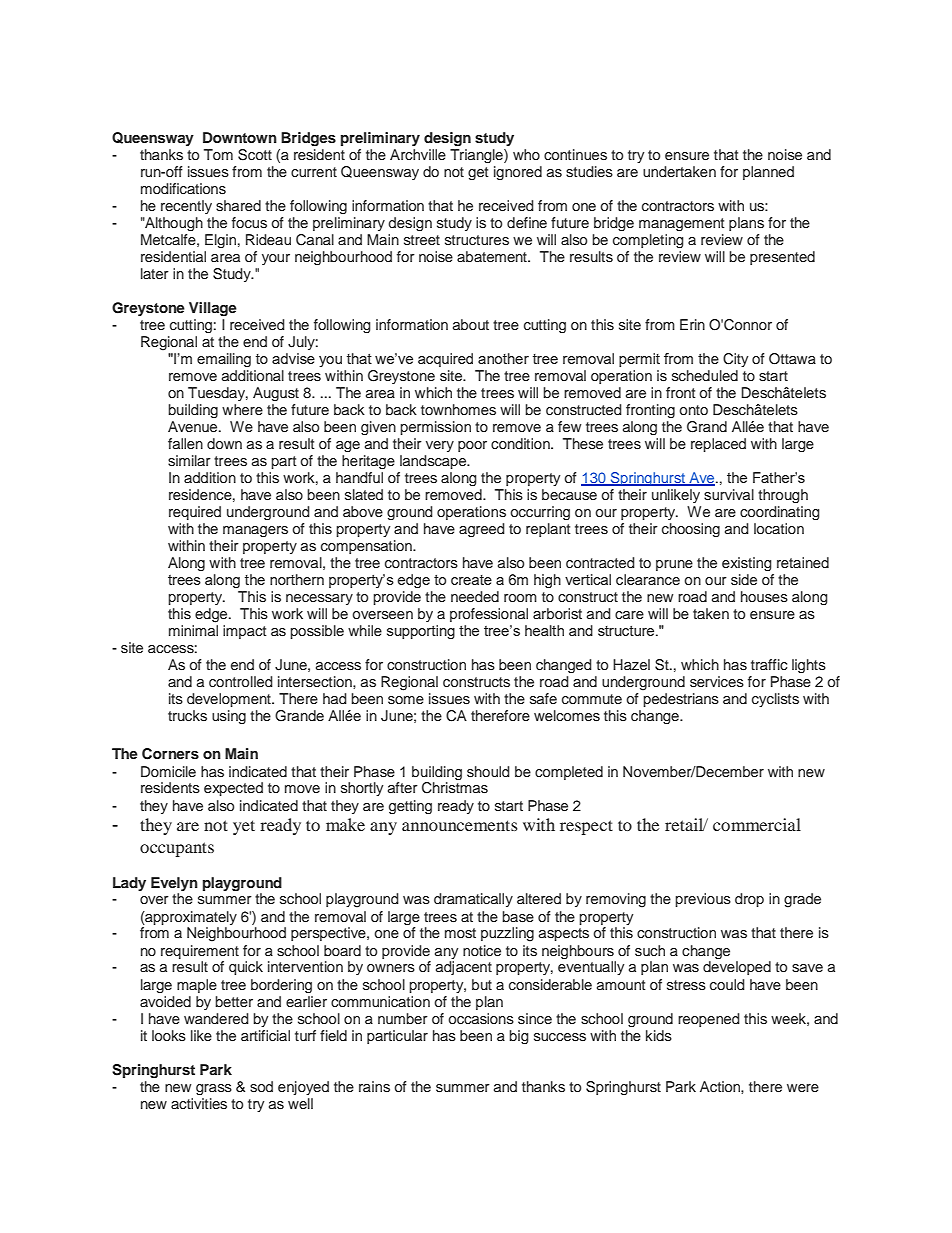 The height and width of the screenshot is (1233, 952). Describe the element at coordinates (193, 630) in the screenshot. I see `minimal` at that location.
